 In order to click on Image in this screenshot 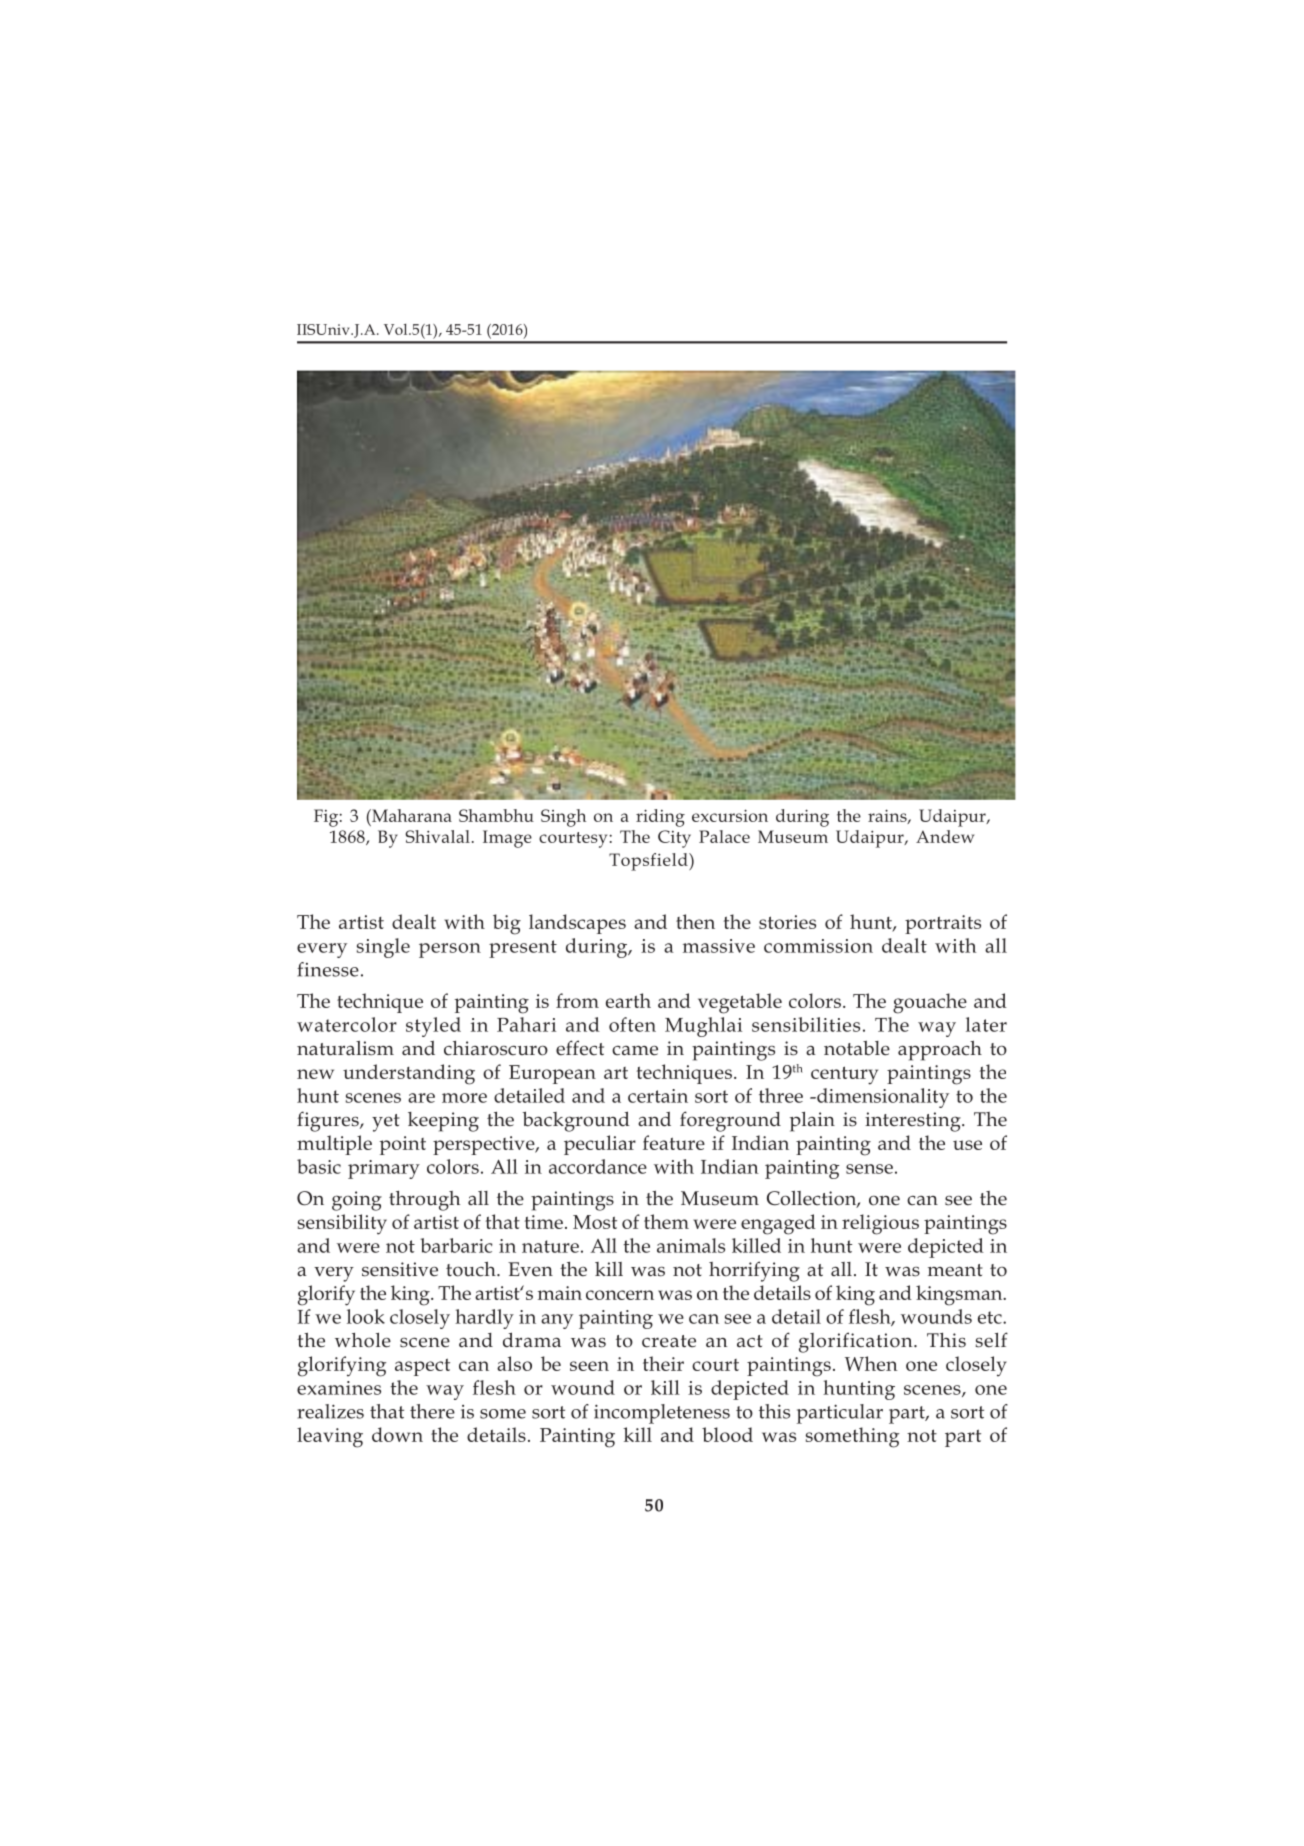, I will do `click(507, 839)`.
